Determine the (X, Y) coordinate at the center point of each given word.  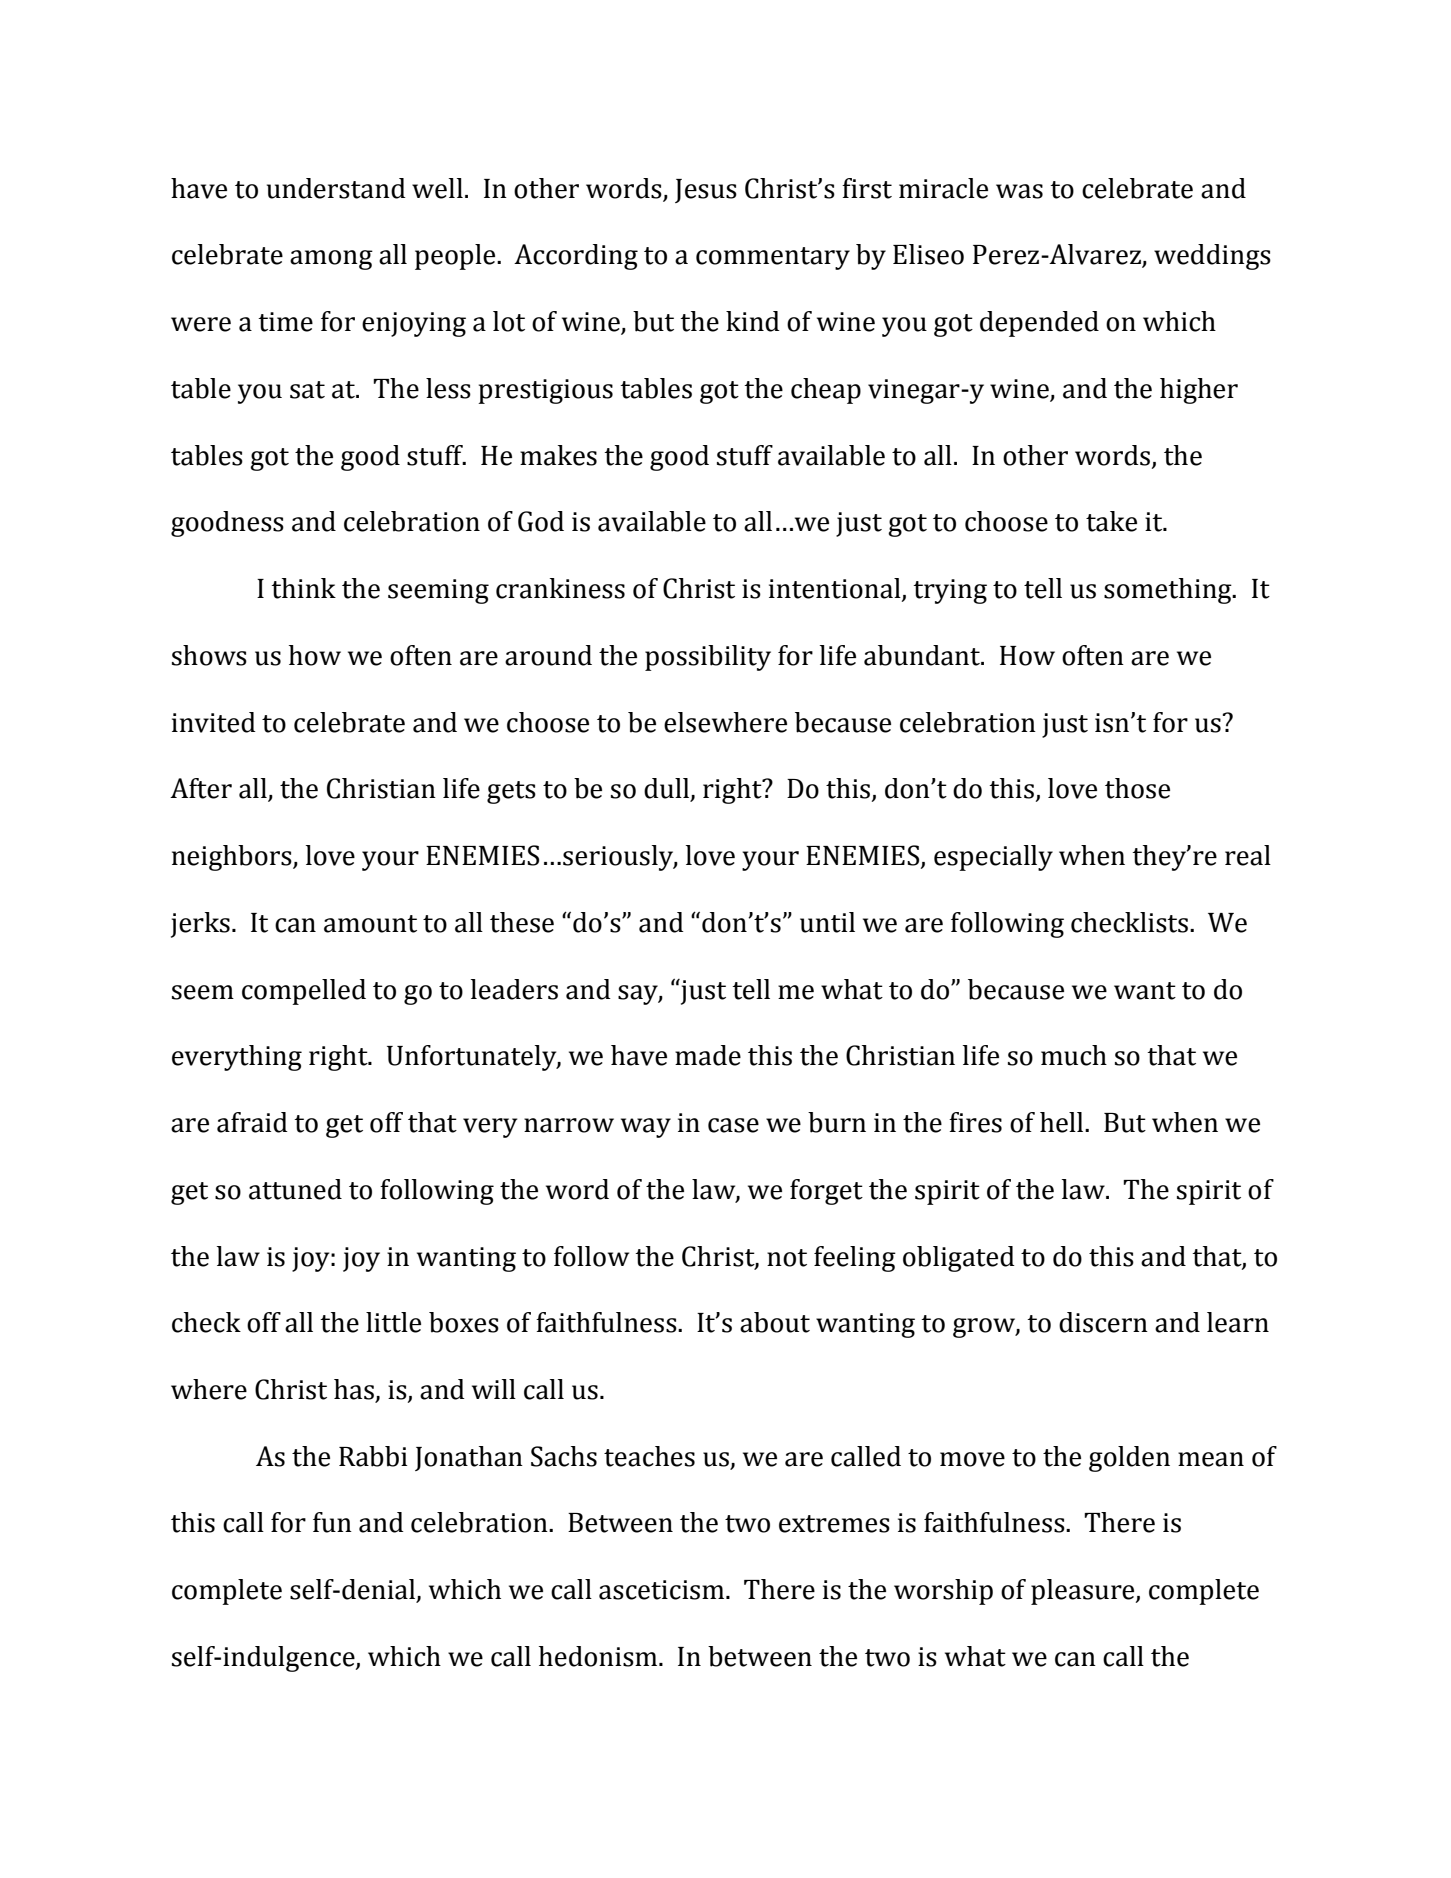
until (827, 922)
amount (370, 924)
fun (332, 1522)
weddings (1212, 257)
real (1248, 855)
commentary (773, 258)
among (331, 260)
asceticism (663, 1590)
